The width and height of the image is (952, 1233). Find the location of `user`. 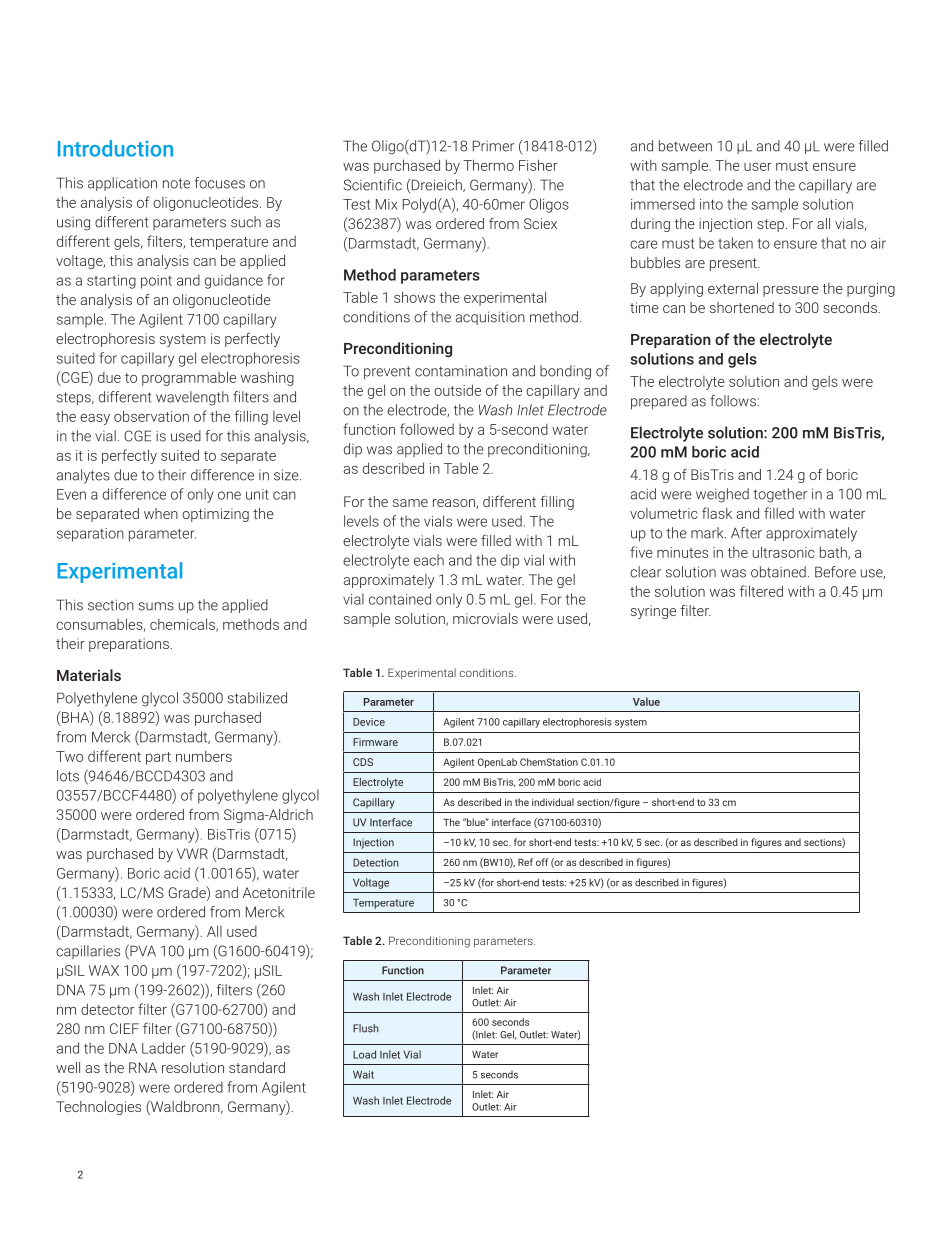

user is located at coordinates (758, 167).
